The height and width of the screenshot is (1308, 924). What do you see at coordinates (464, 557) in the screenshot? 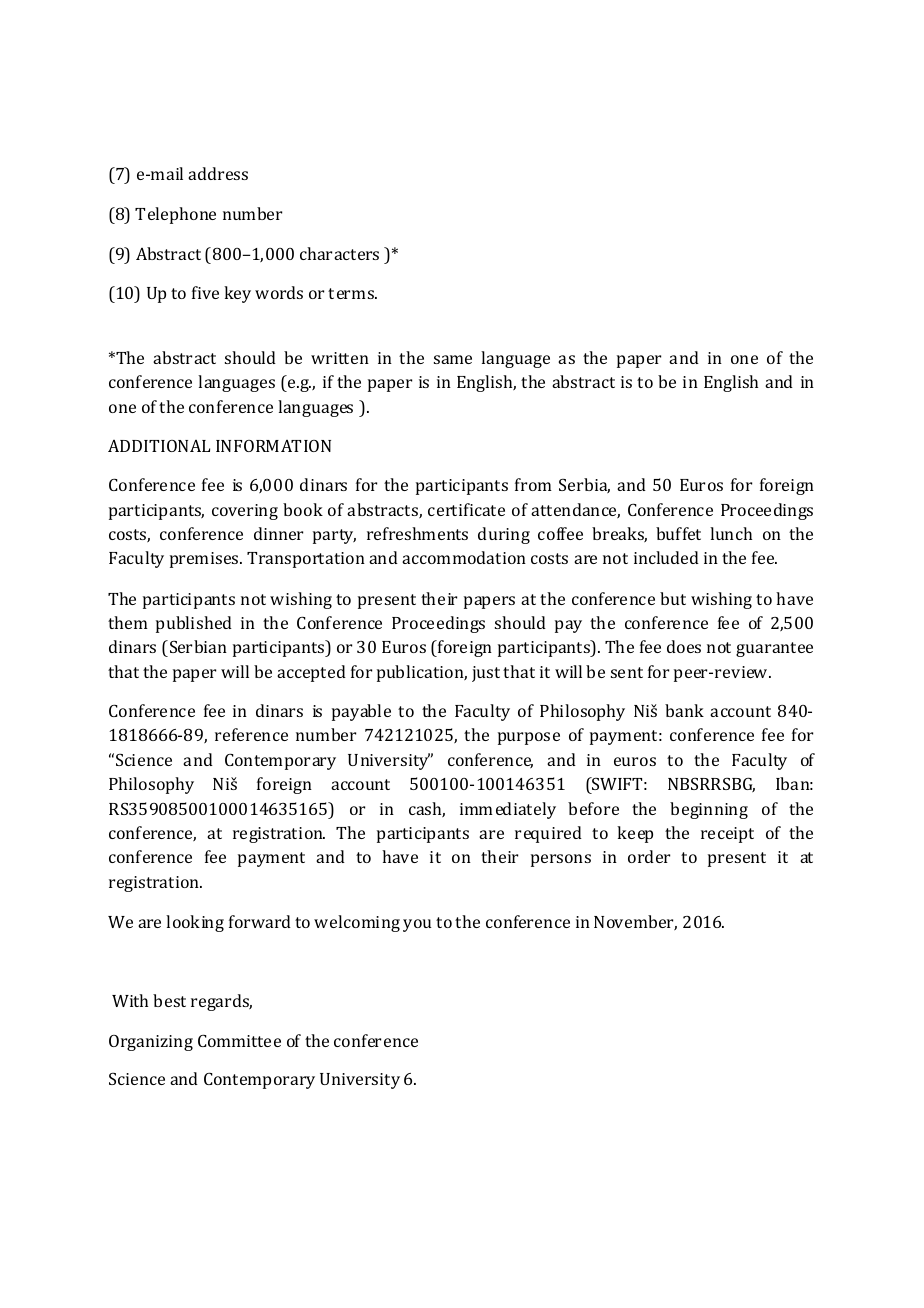
I see `accommodation` at bounding box center [464, 557].
